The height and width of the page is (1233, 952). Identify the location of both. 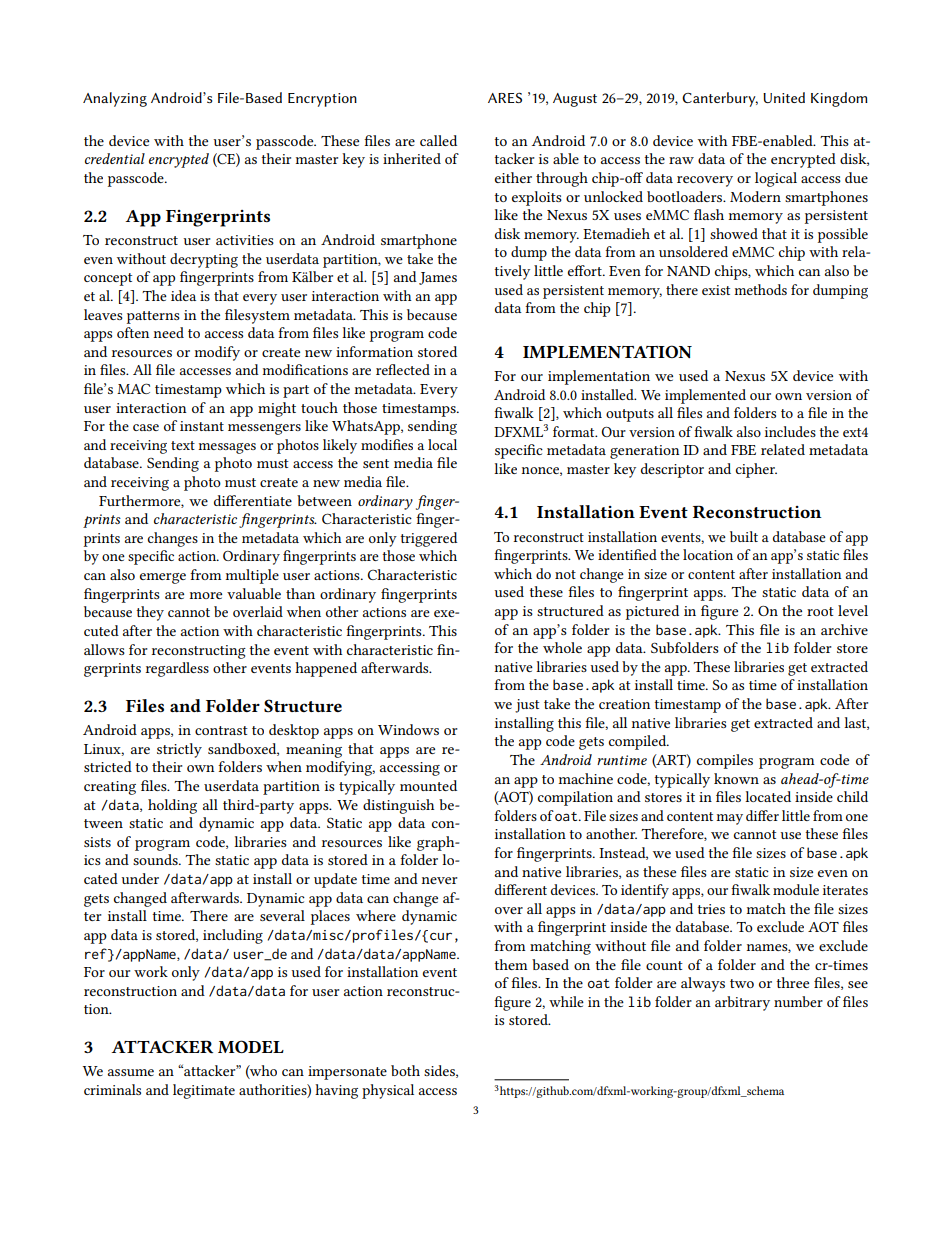
(405, 1070).
